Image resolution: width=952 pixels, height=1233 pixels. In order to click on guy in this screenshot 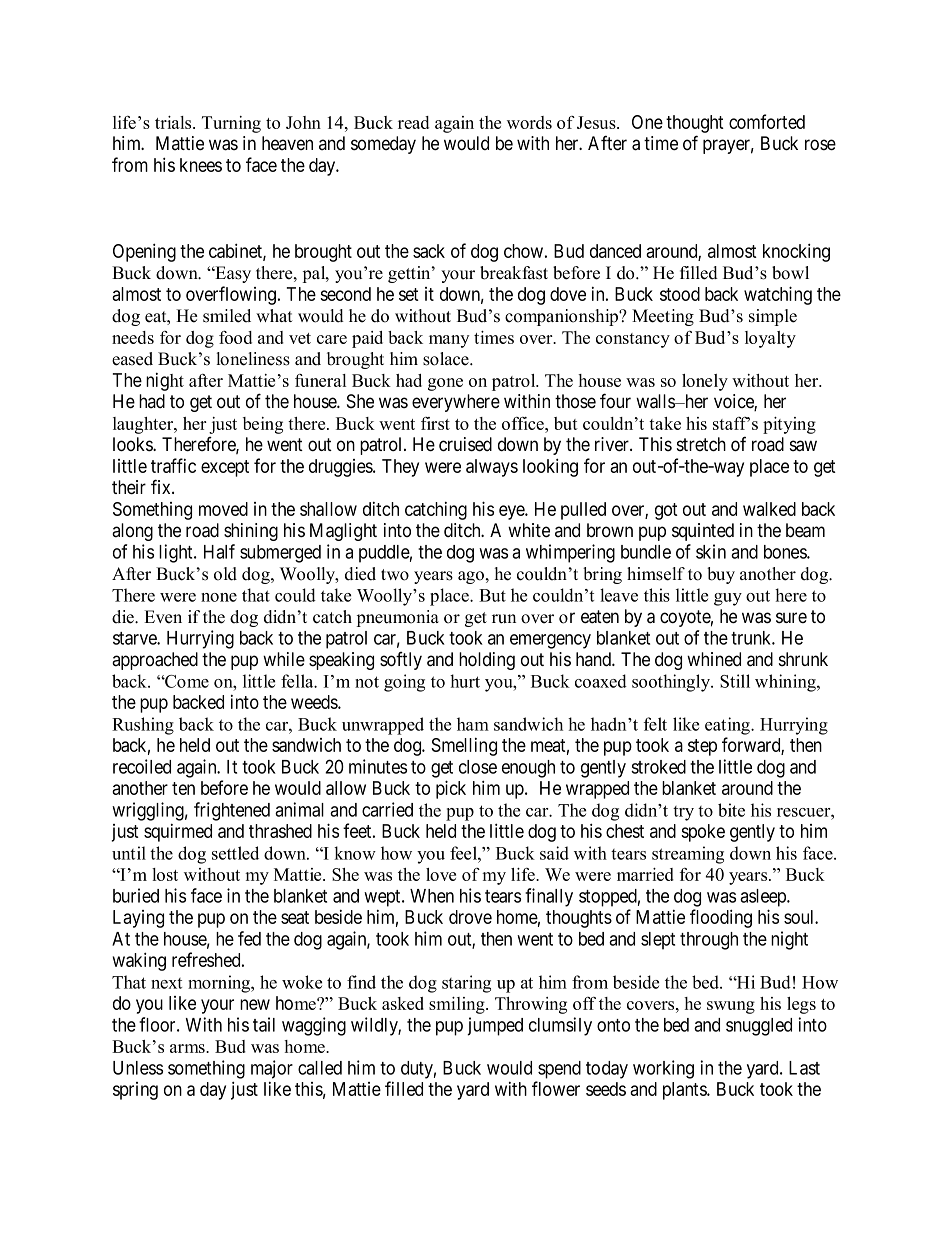, I will do `click(728, 599)`.
